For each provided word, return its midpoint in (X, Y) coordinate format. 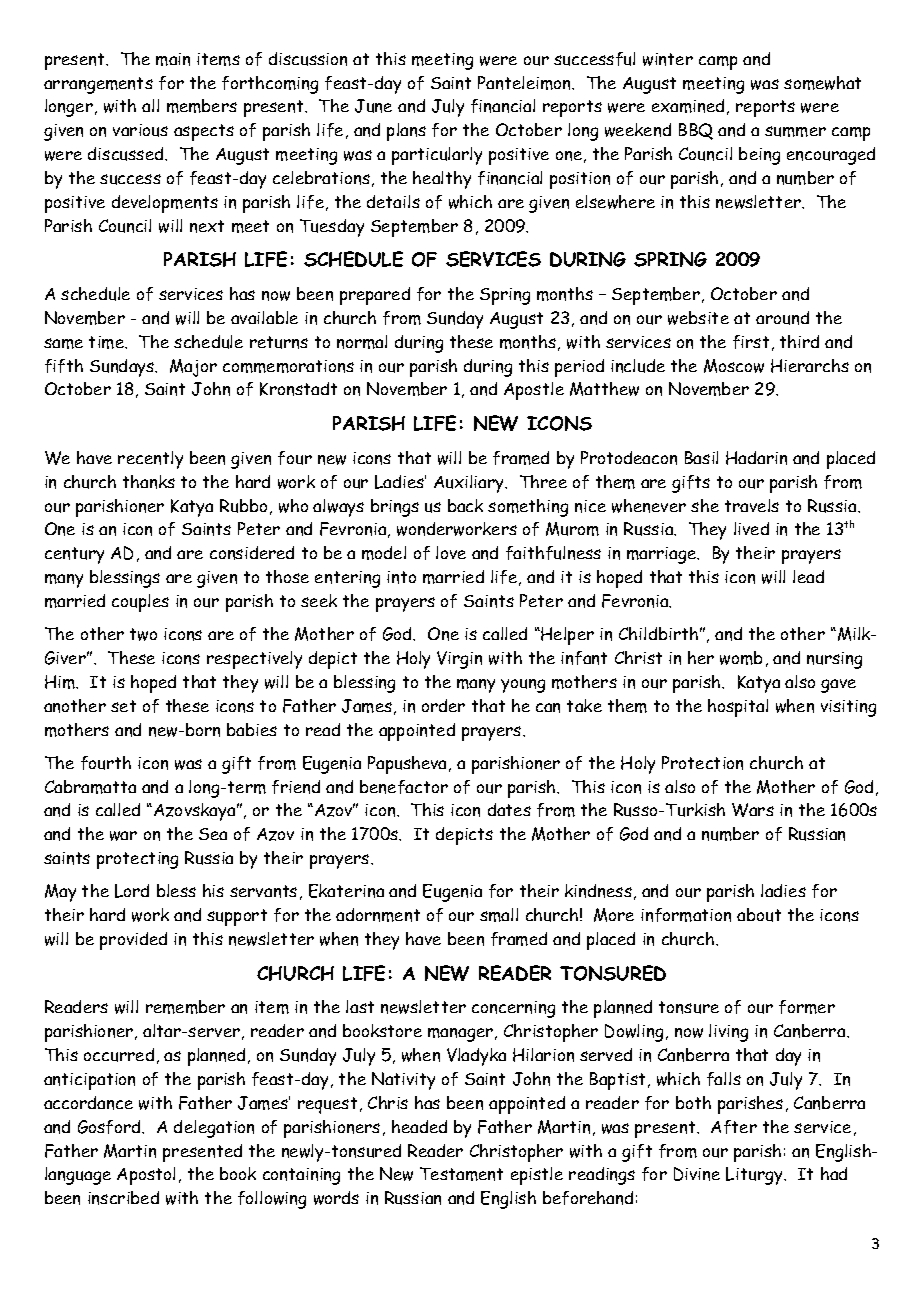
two (143, 634)
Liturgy (755, 1176)
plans (406, 132)
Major (193, 368)
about (759, 915)
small (499, 915)
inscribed (123, 1198)
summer (795, 131)
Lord (132, 891)
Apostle (534, 391)
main (173, 59)
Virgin (459, 660)
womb (741, 658)
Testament (461, 1174)
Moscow (734, 366)
